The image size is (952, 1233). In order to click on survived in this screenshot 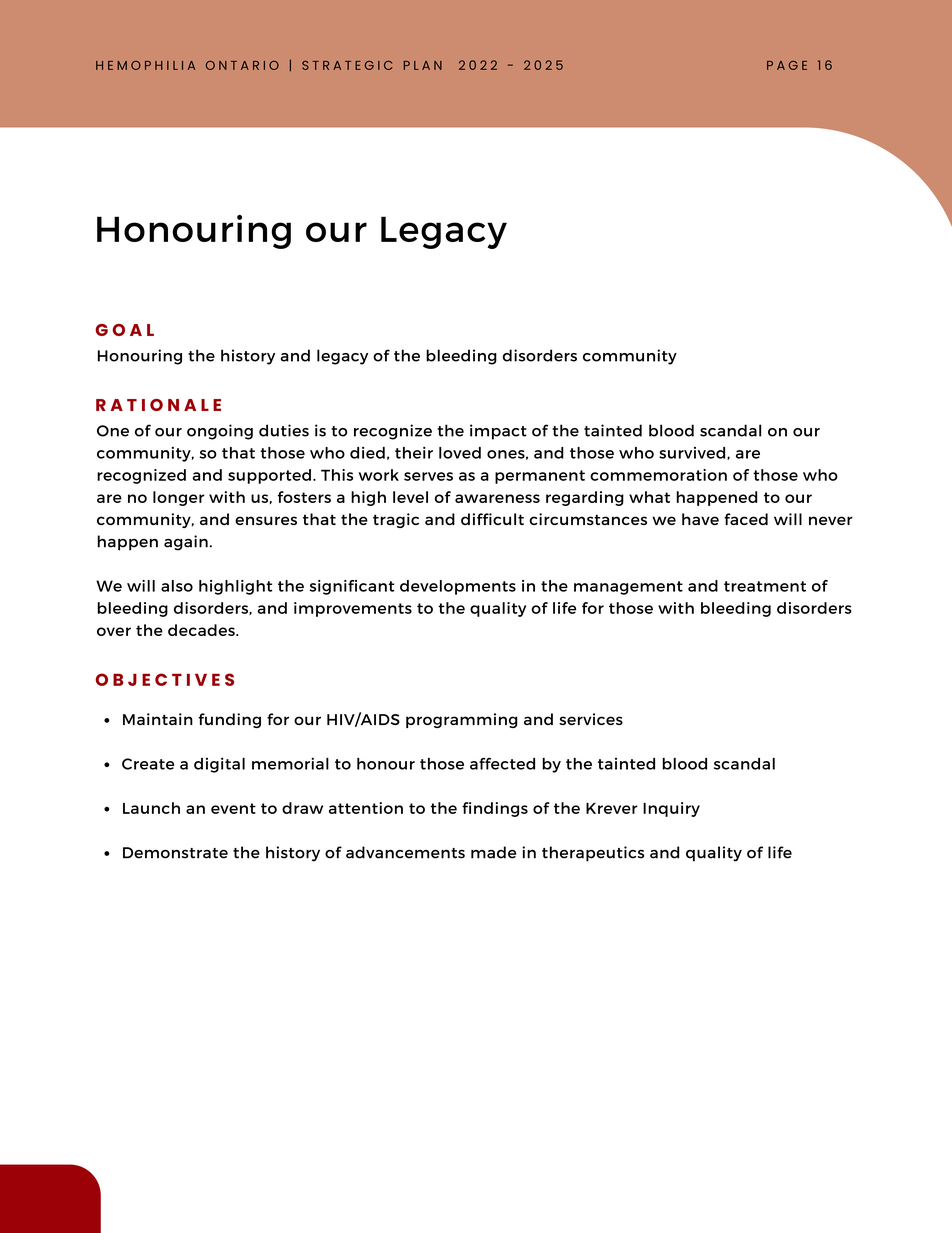, I will do `click(693, 453)`.
